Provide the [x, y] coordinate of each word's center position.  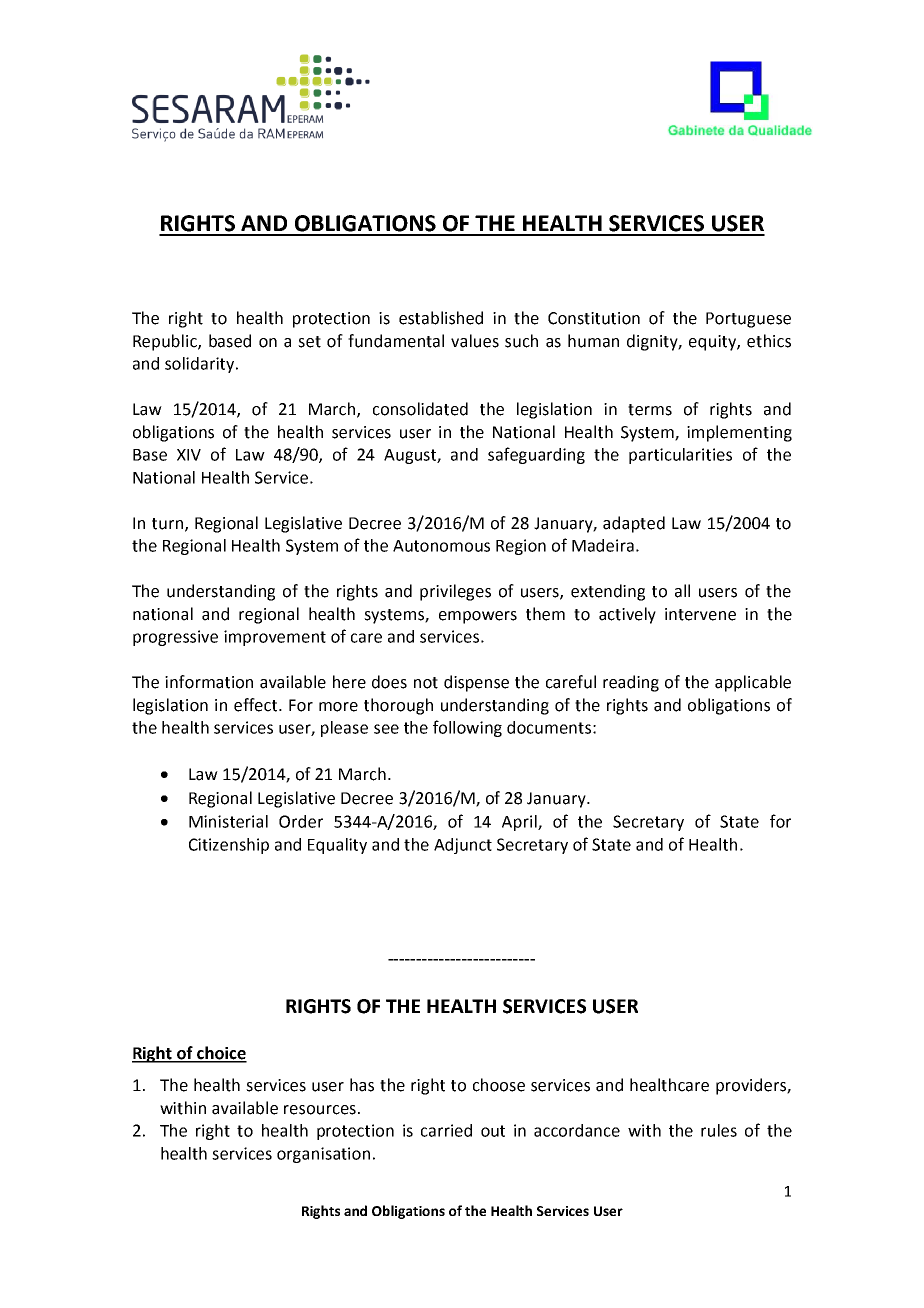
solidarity [201, 365]
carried [446, 1130]
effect [257, 705]
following [467, 728]
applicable [753, 683]
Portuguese [748, 320]
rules [719, 1130]
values [475, 341]
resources [320, 1110]
